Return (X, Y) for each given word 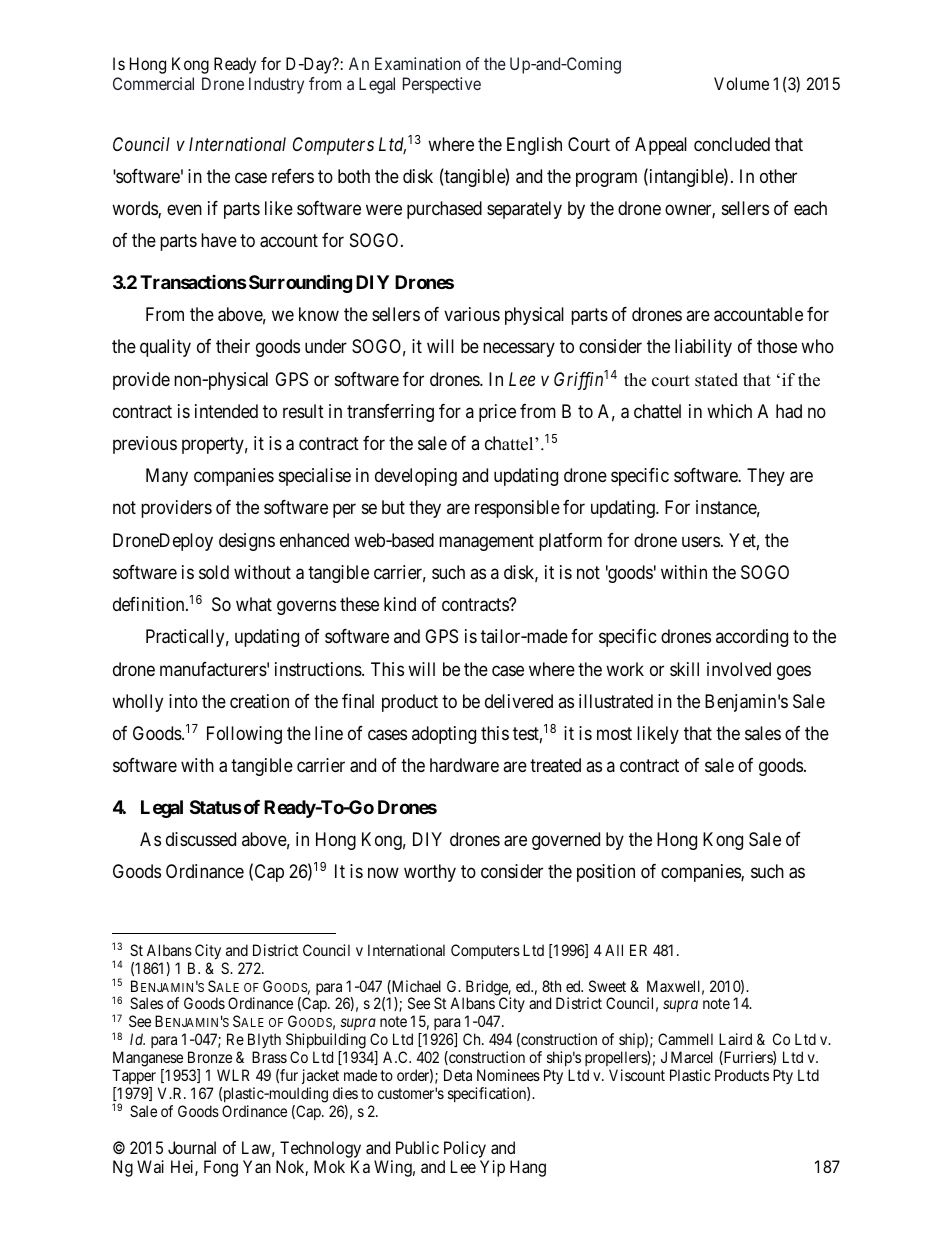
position (606, 873)
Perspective (442, 85)
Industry (276, 85)
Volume (741, 83)
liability (703, 348)
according (752, 638)
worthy (430, 873)
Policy (466, 1151)
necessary (519, 350)
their (233, 346)
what (254, 604)
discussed (201, 839)
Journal (192, 1147)
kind (400, 604)
